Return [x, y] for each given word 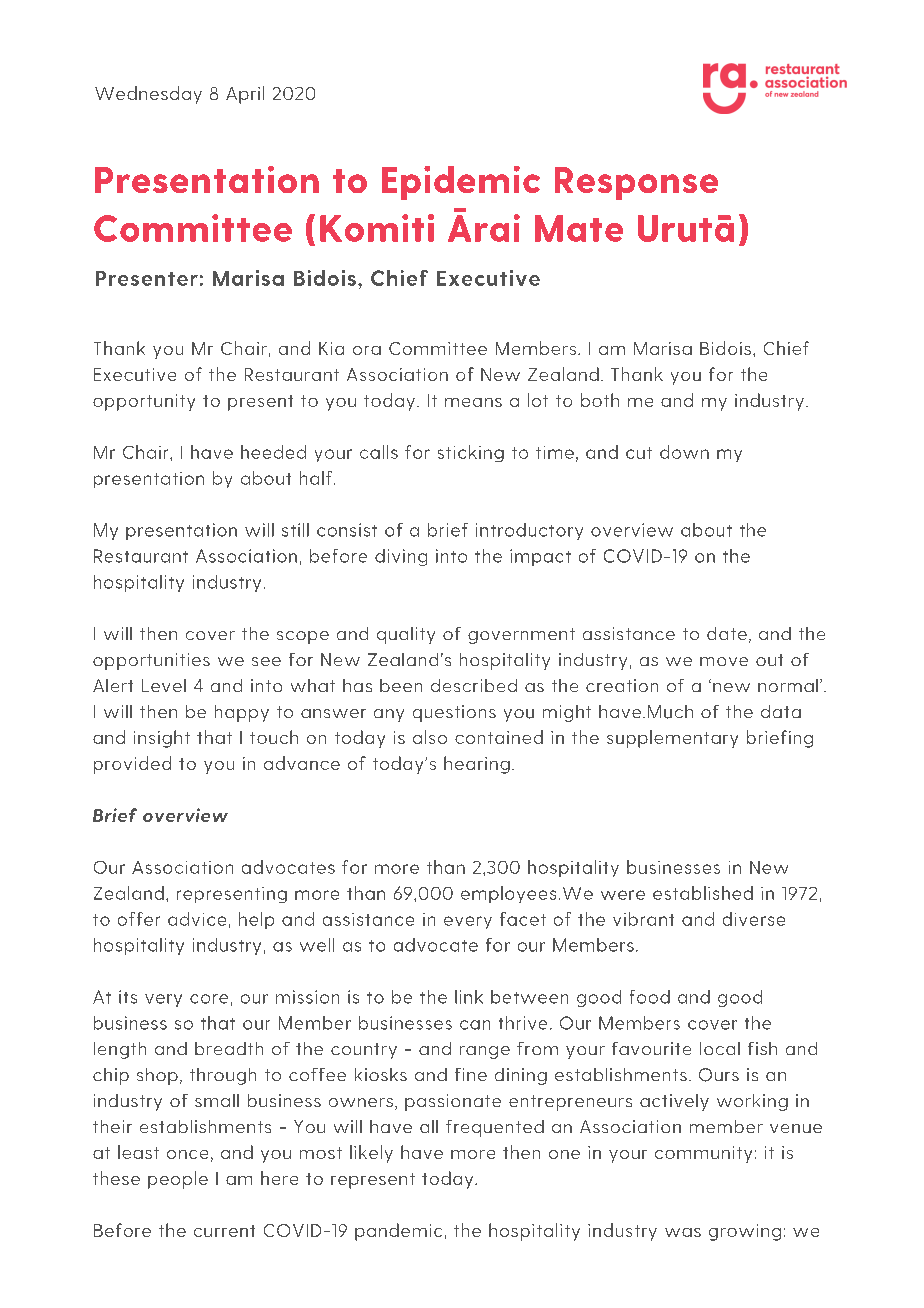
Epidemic [461, 183]
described [474, 685]
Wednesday [148, 95]
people [178, 1180]
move [724, 661]
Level [164, 685]
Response [636, 183]
